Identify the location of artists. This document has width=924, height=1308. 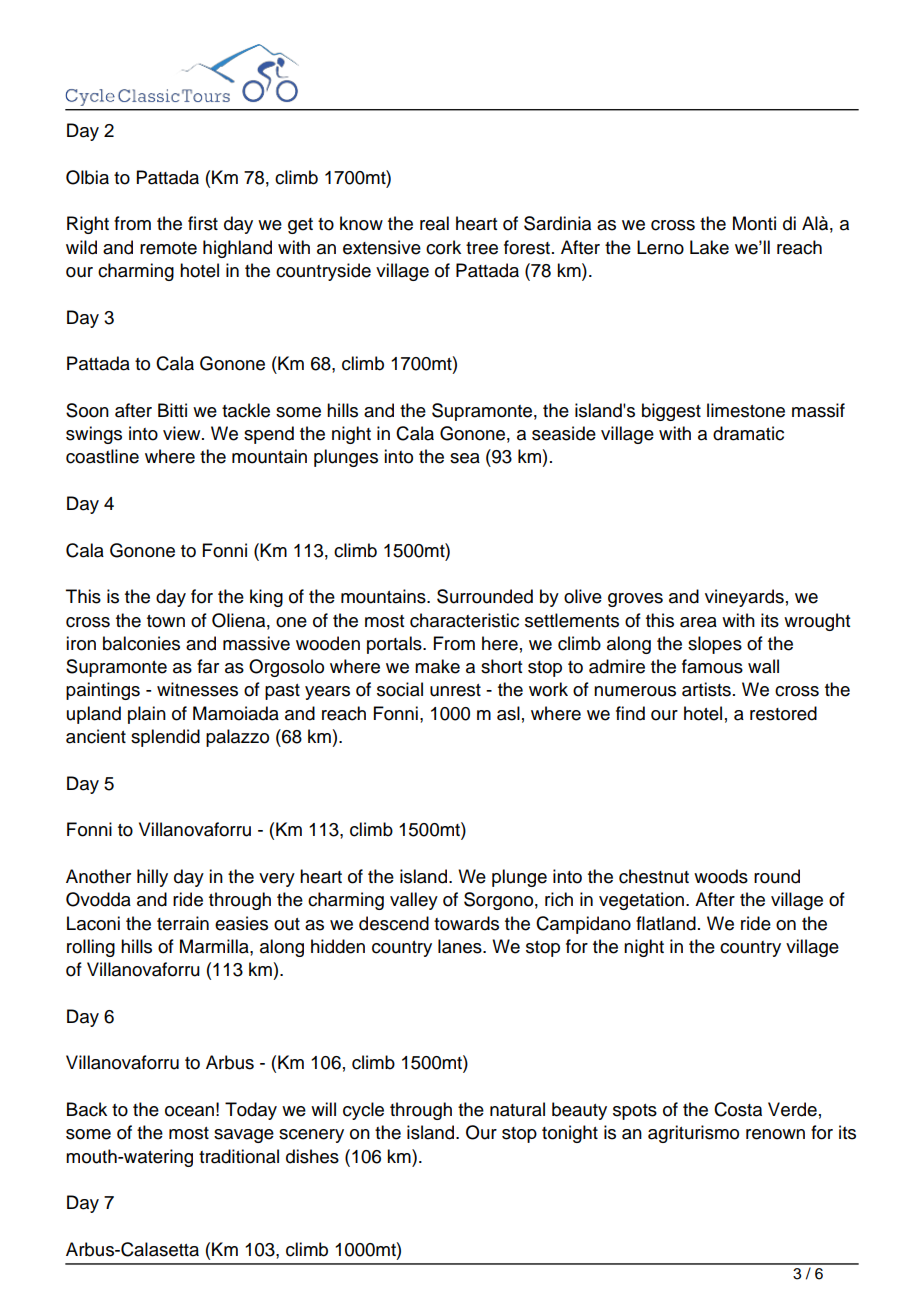
(706, 689).
